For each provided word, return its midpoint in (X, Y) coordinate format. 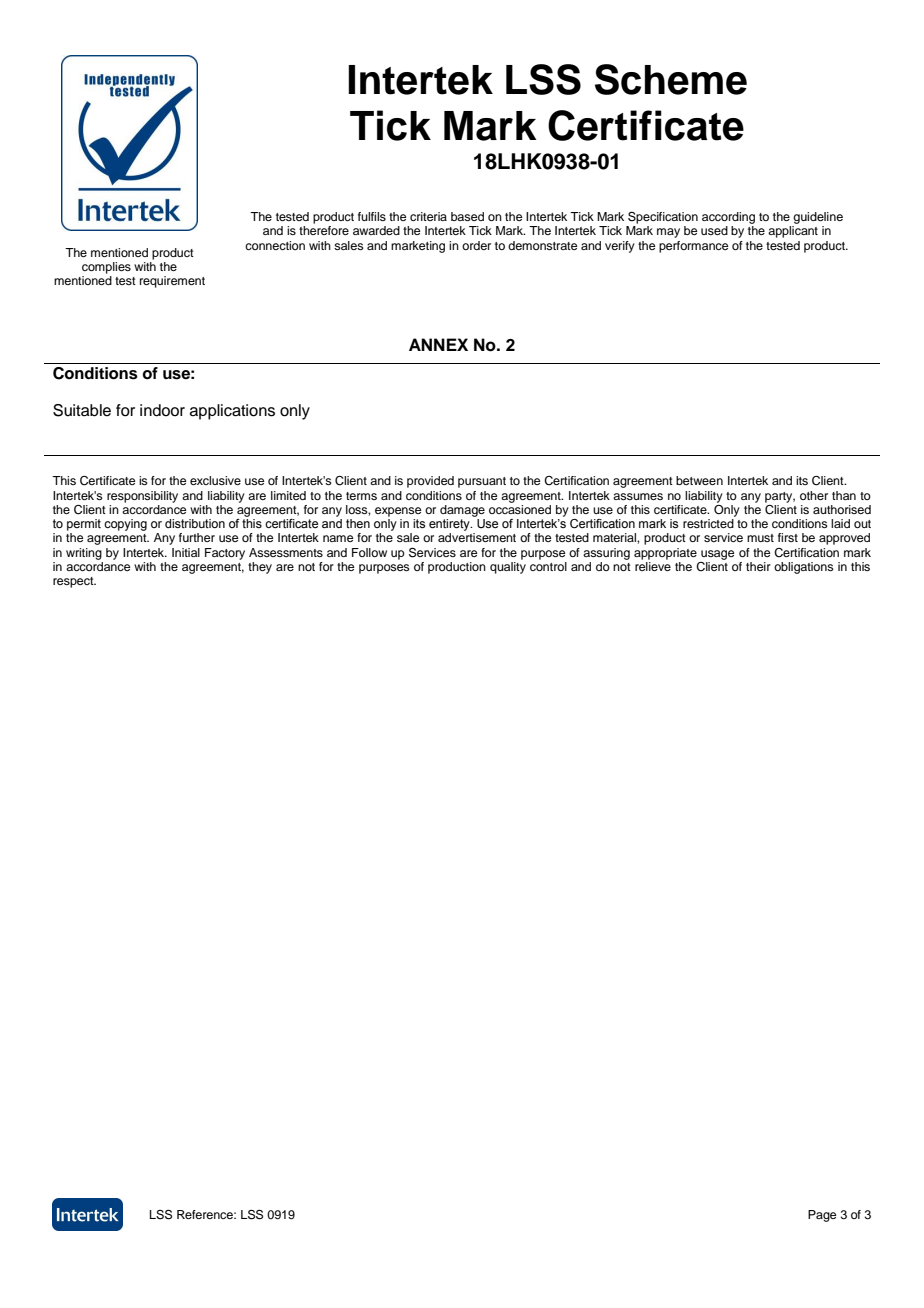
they (260, 568)
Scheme (671, 79)
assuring (606, 554)
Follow (369, 552)
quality (508, 566)
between (699, 480)
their (758, 566)
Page (822, 1216)
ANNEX (438, 344)
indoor (162, 410)
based (467, 216)
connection (275, 245)
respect (74, 582)
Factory (225, 554)
